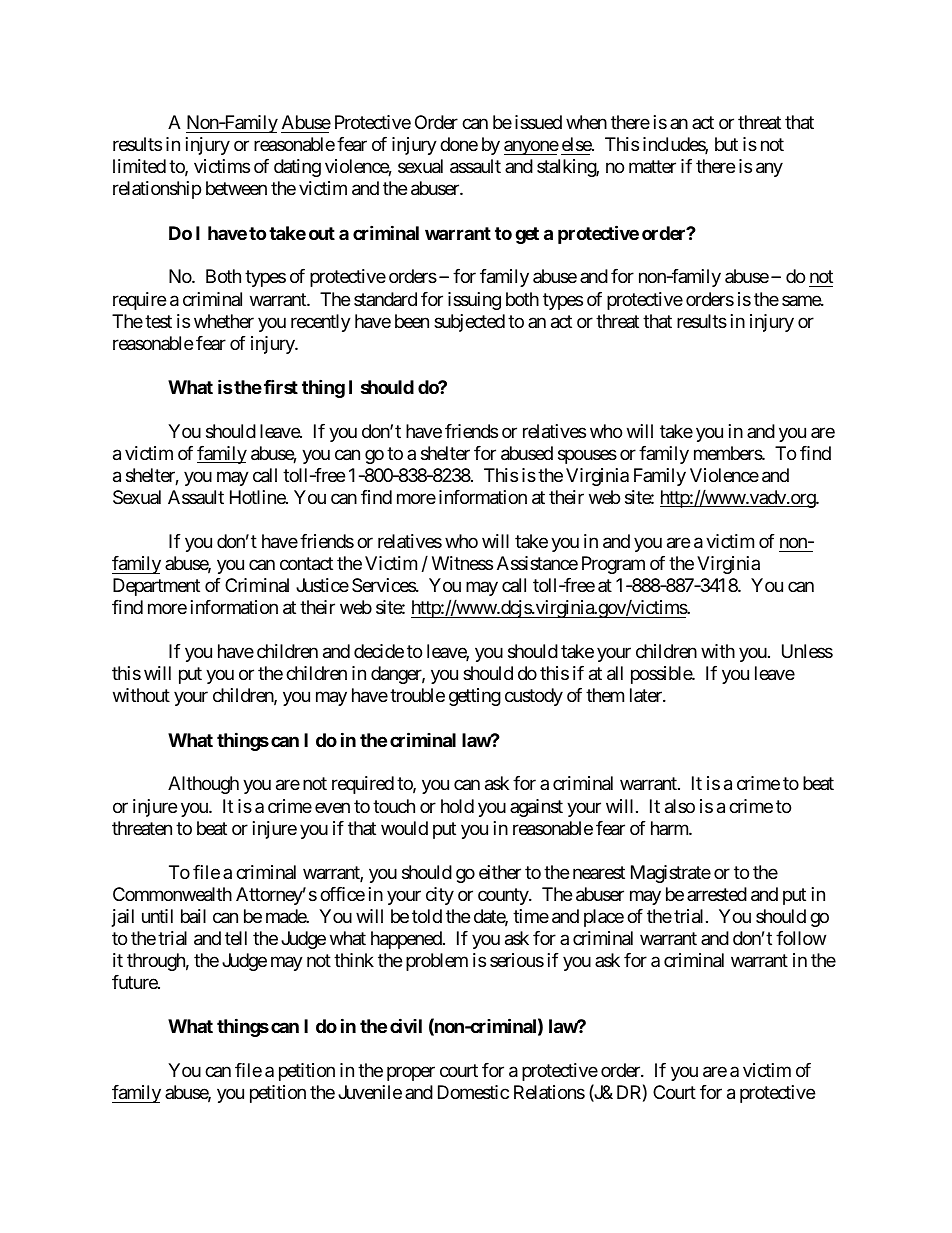 This page has height=1233, width=952. What do you see at coordinates (203, 785) in the page?
I see `Although` at bounding box center [203, 785].
